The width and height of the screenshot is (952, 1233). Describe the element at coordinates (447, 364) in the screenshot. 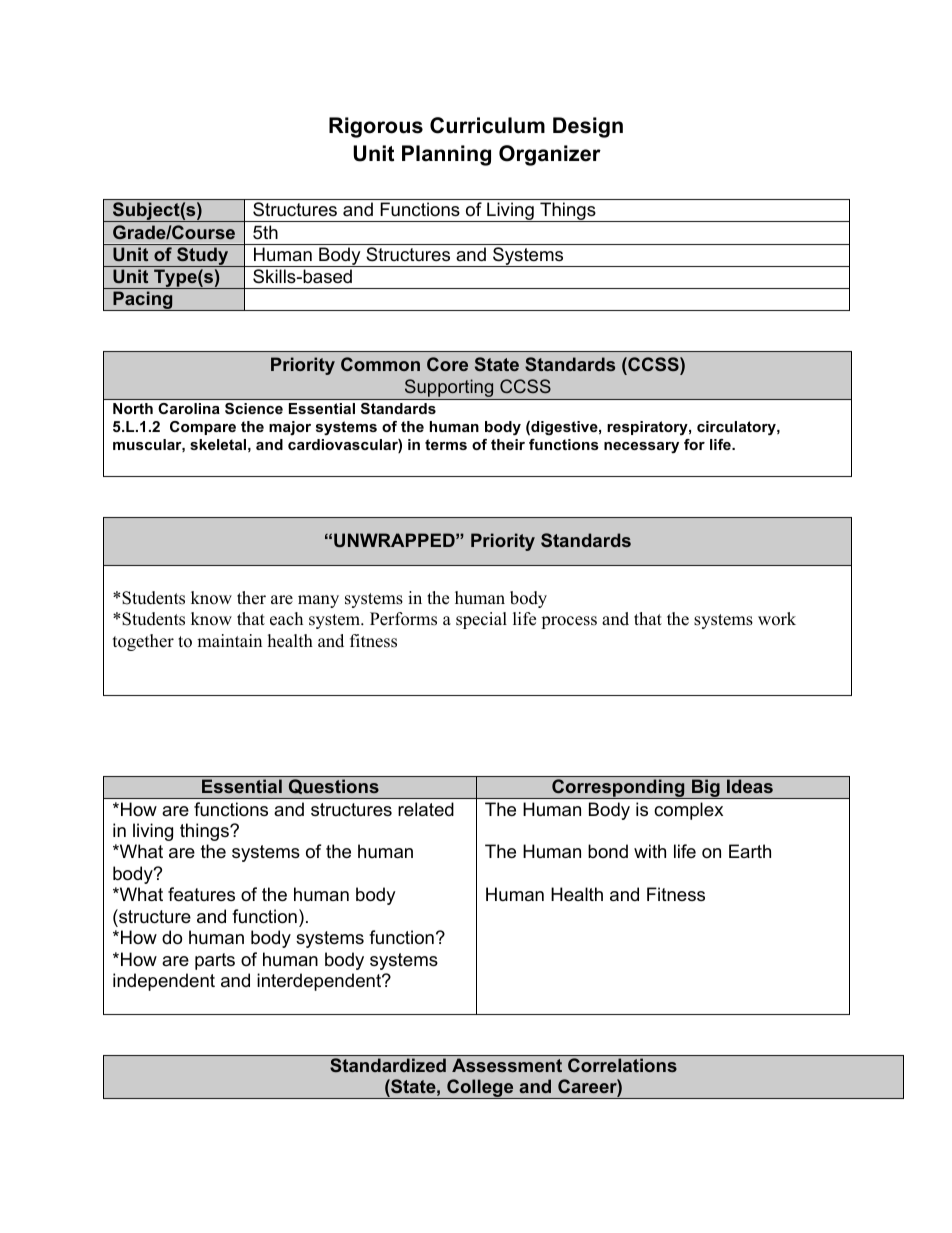

I see `Core` at that location.
